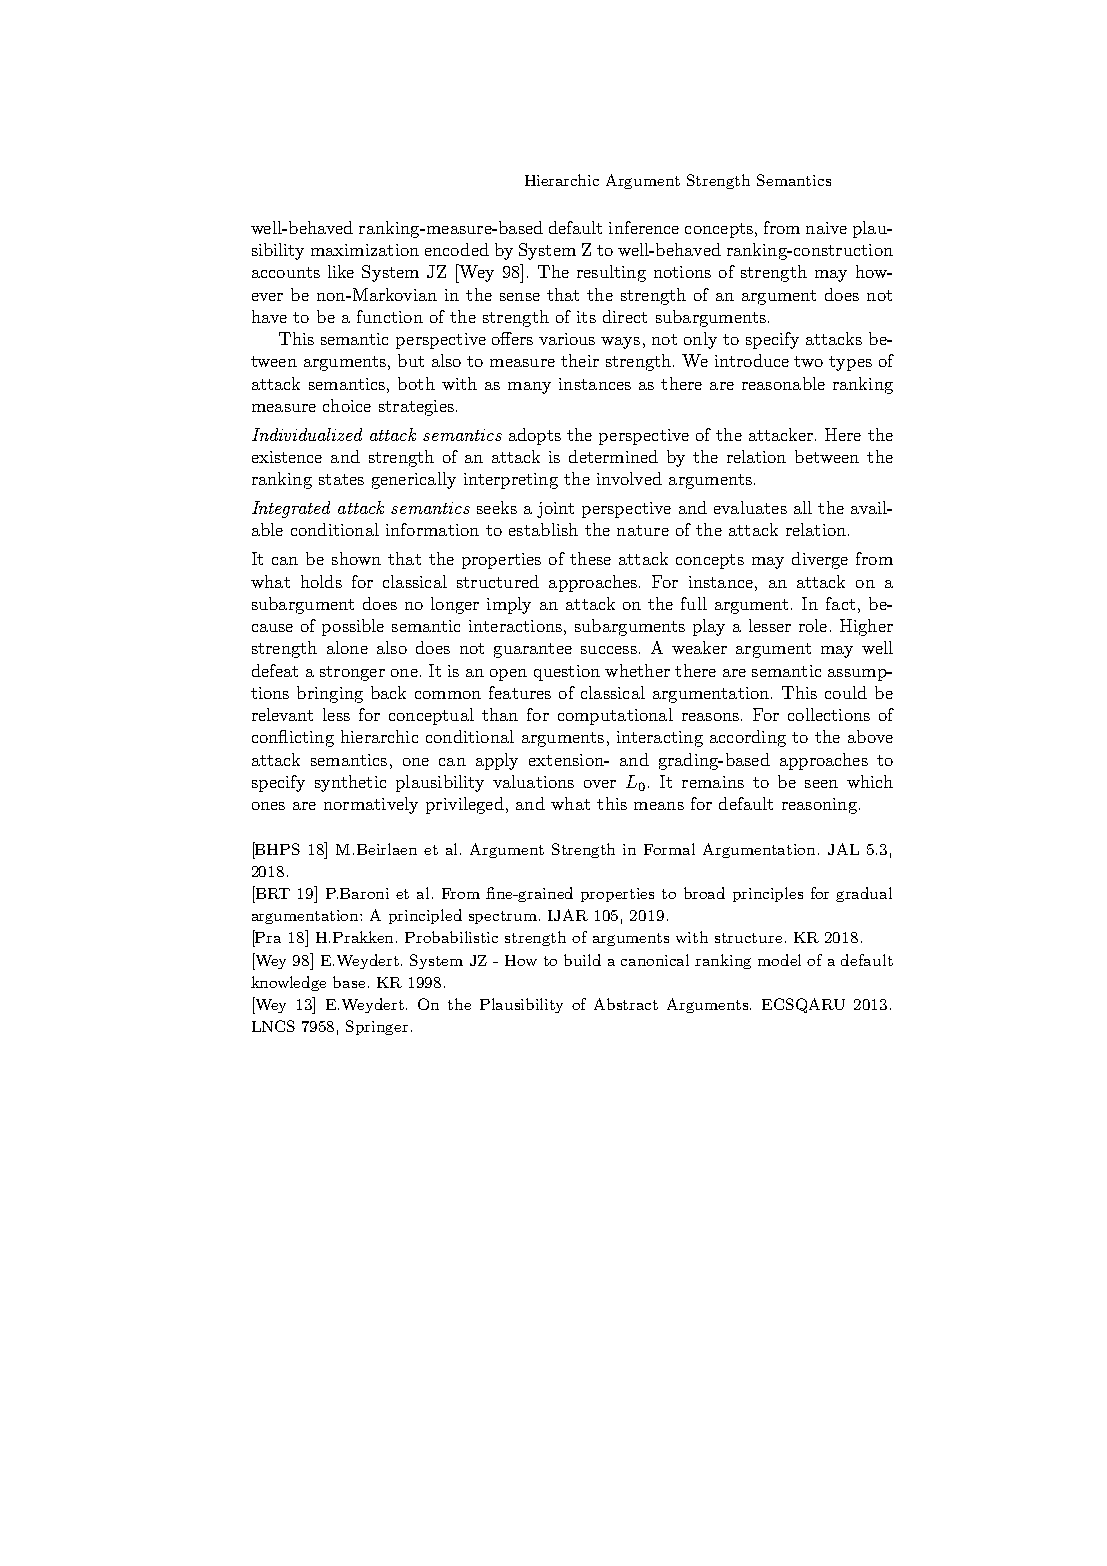 The height and width of the page is (1566, 1107). What do you see at coordinates (377, 1027) in the page?
I see `Springer` at bounding box center [377, 1027].
